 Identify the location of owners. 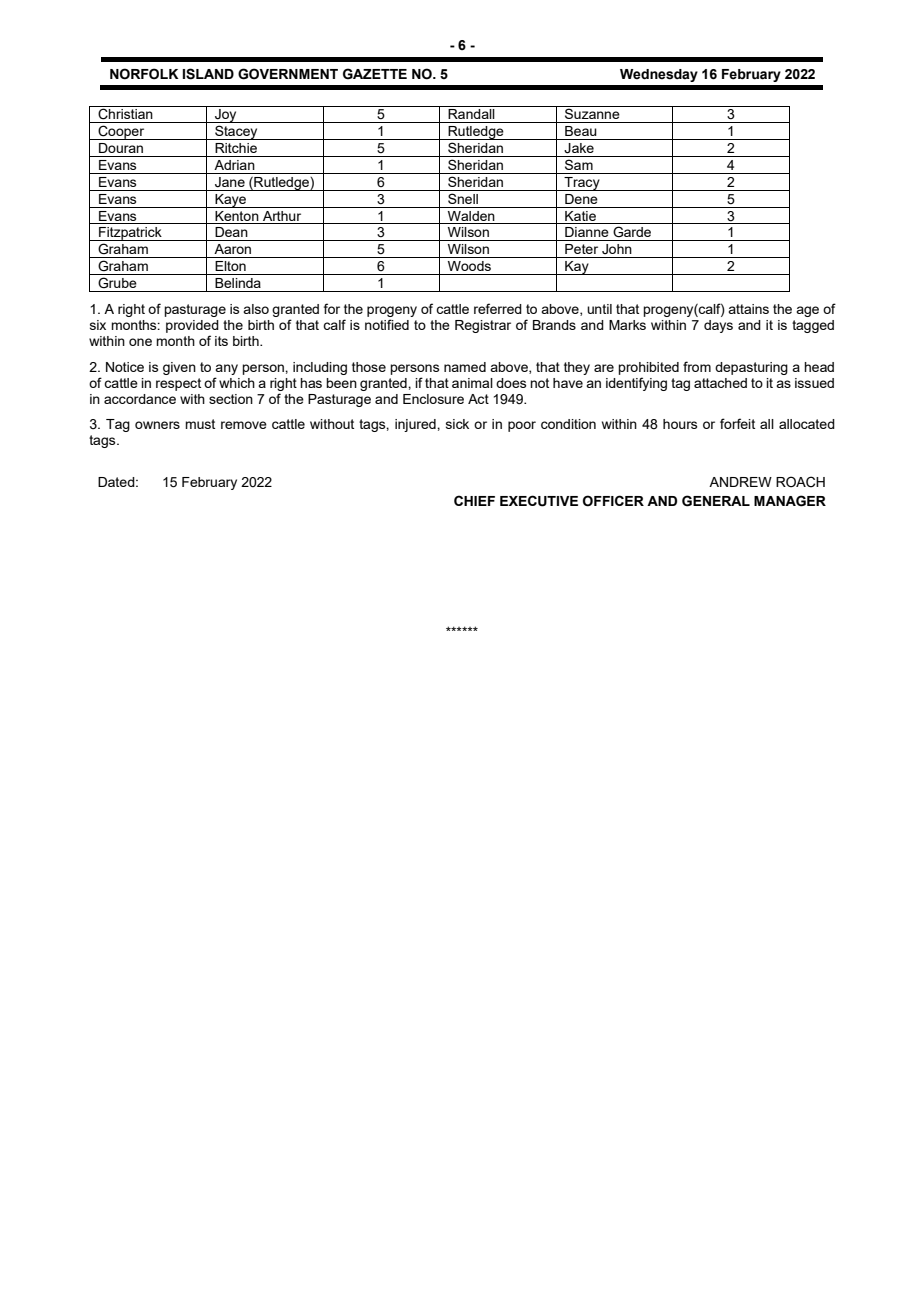
(157, 425).
